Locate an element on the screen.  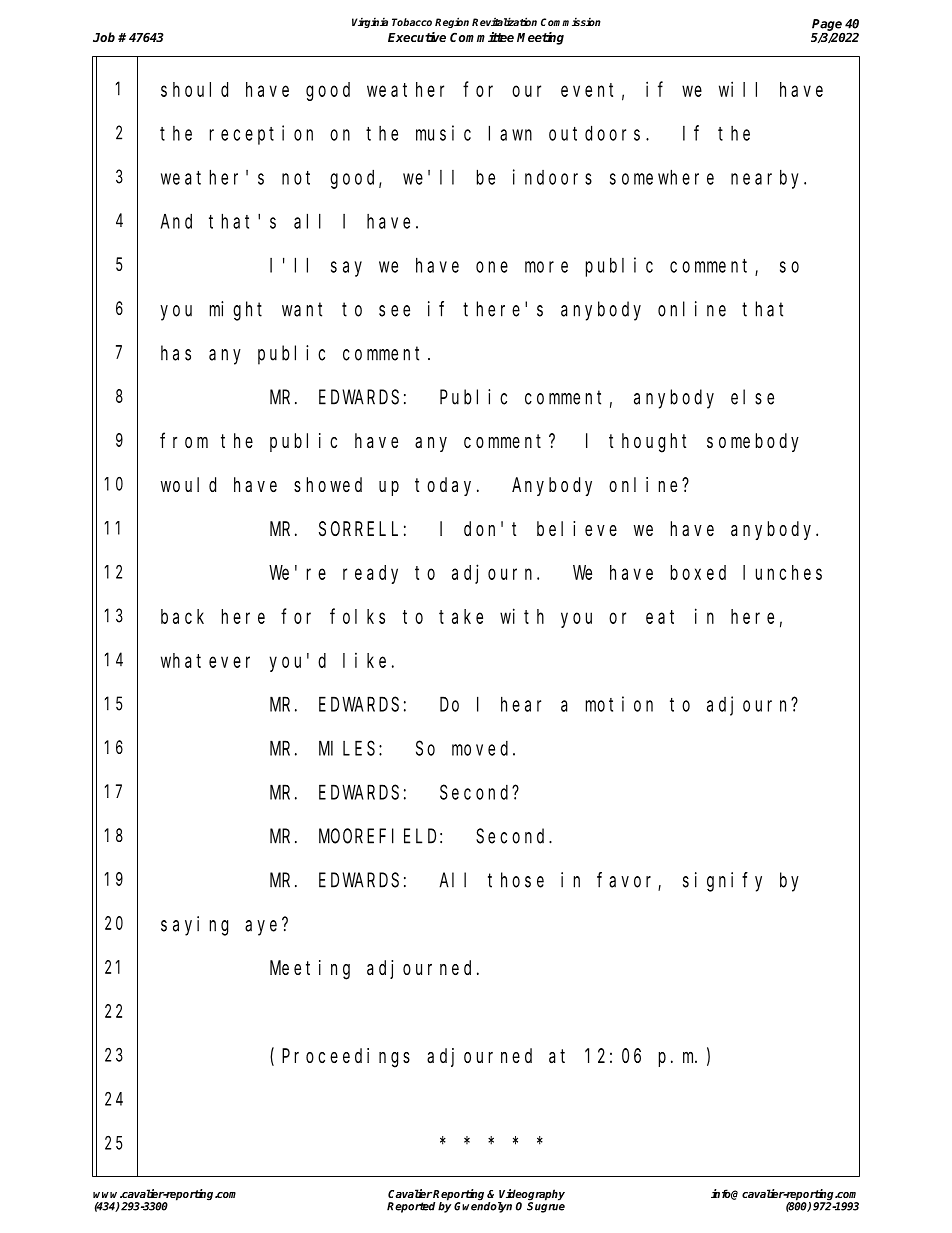
Commission is located at coordinates (571, 22).
